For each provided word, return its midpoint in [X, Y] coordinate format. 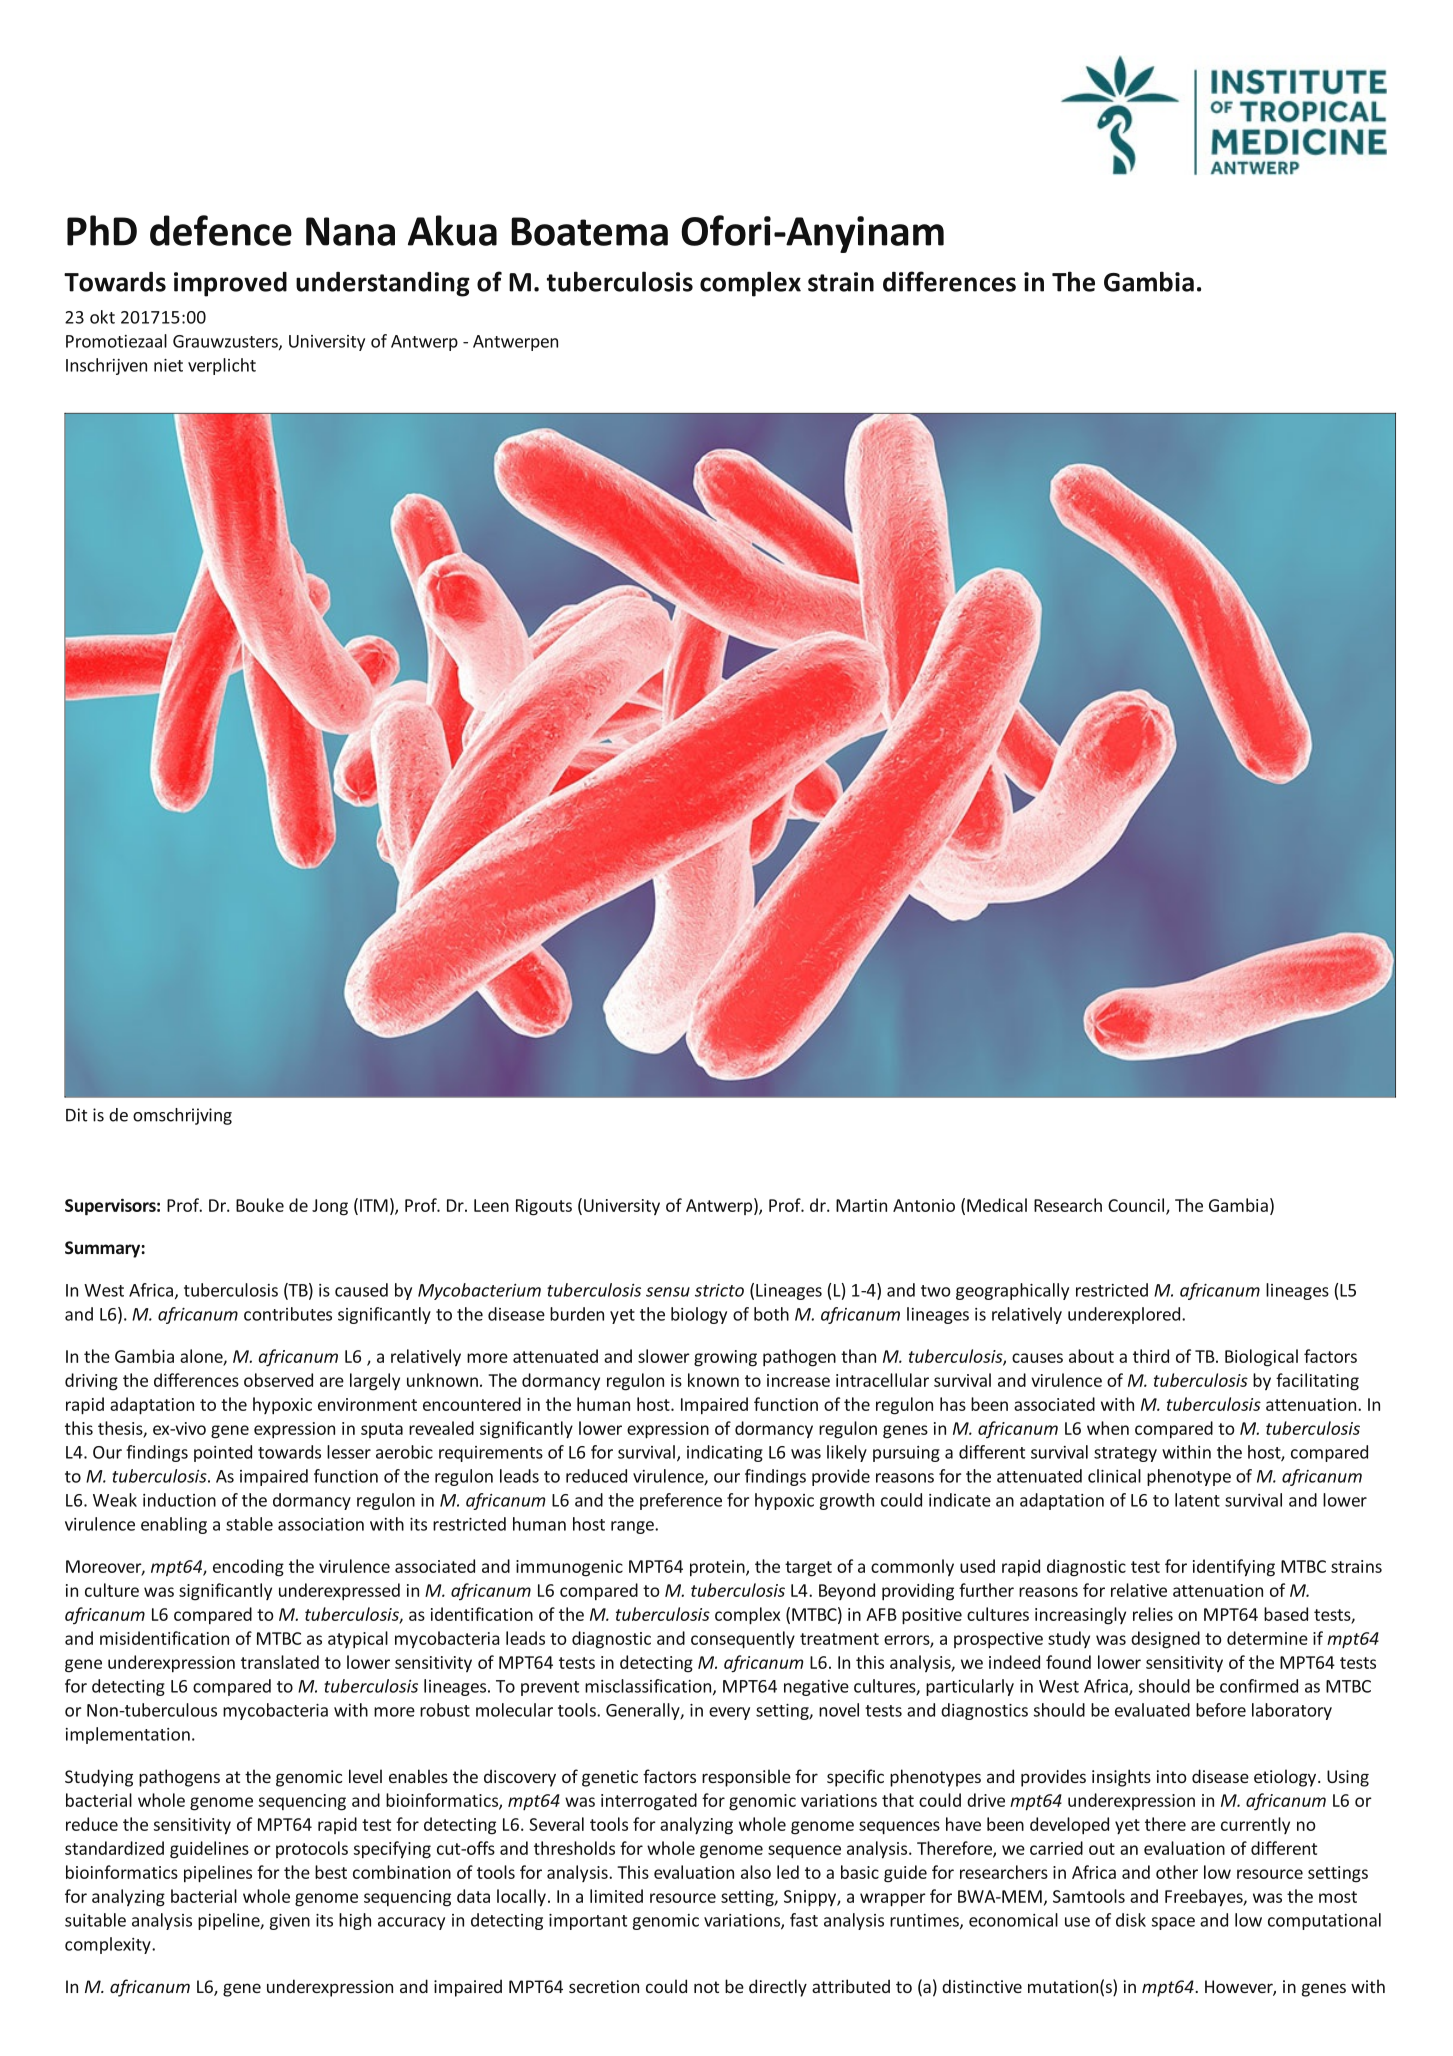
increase [798, 1380]
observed [278, 1380]
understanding [383, 284]
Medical [997, 1205]
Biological [1261, 1358]
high [355, 1921]
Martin [861, 1205]
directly [778, 1988]
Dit [76, 1115]
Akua [452, 230]
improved [230, 284]
